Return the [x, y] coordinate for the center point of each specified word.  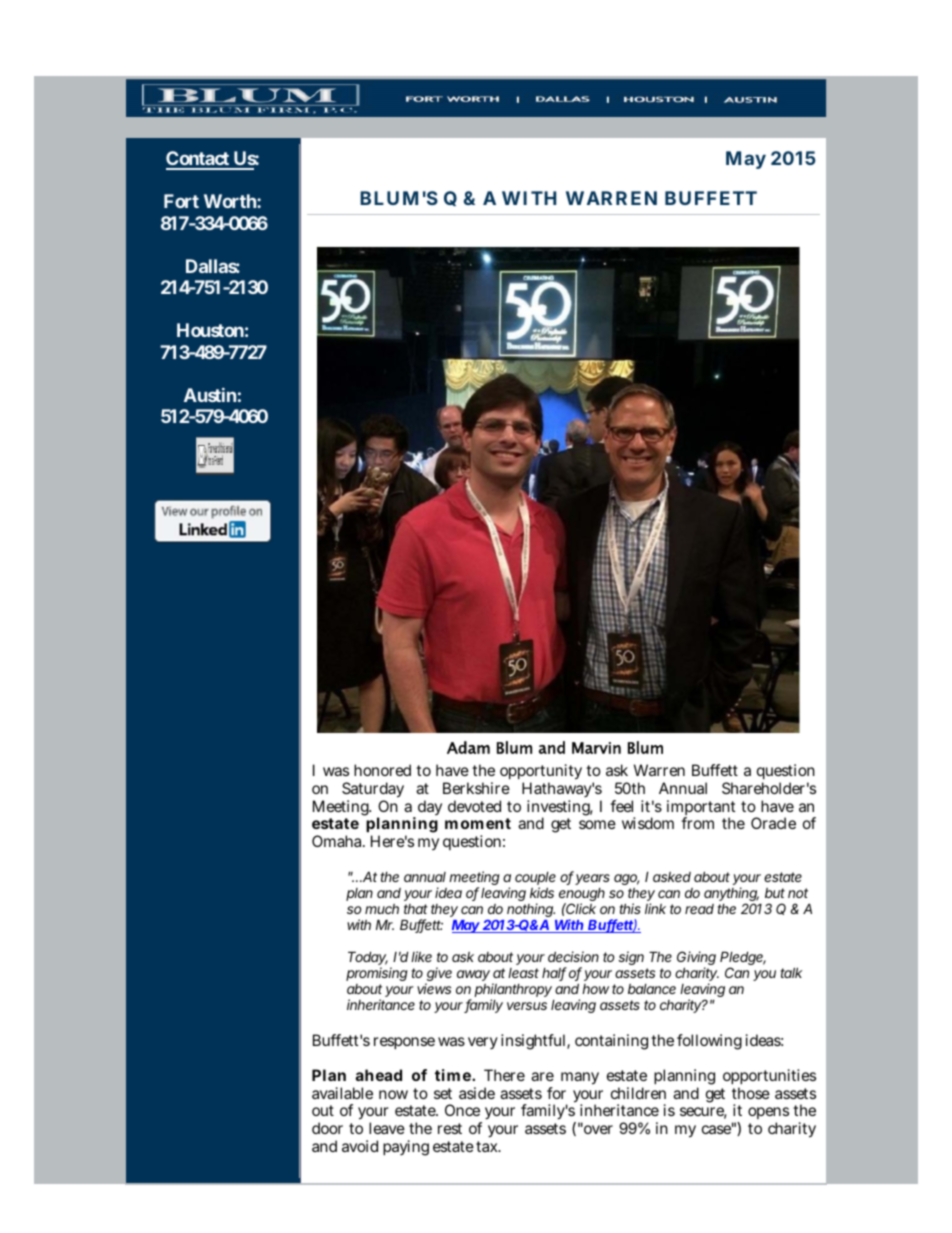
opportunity [541, 773]
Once [462, 1110]
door [327, 1128]
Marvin [596, 748]
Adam [468, 747]
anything [731, 895]
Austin [210, 395]
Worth [231, 201]
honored [382, 770]
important [701, 809]
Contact [198, 160]
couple [535, 878]
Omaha [338, 841]
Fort [181, 201]
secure [703, 1113]
